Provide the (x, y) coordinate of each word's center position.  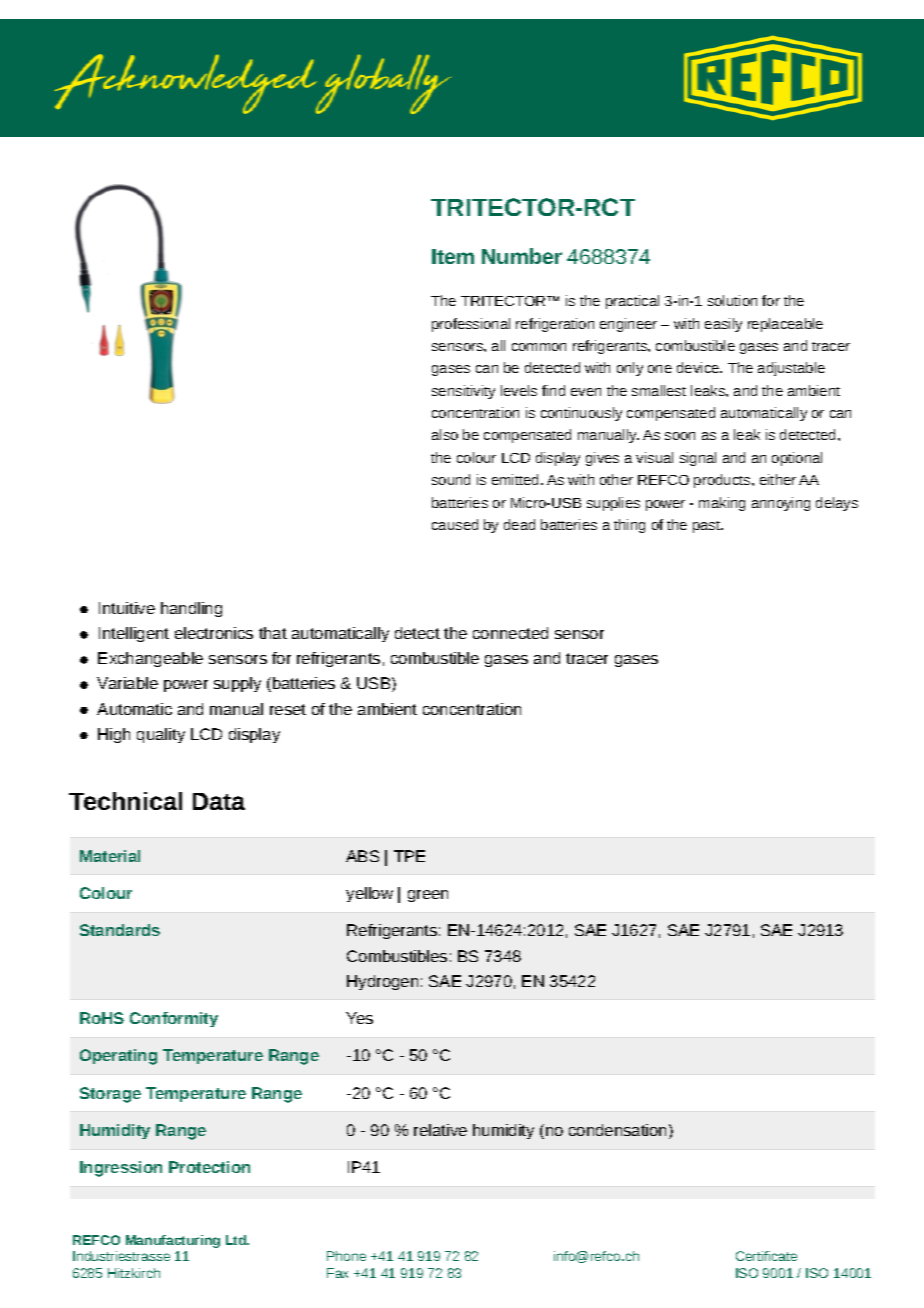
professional (471, 325)
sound (451, 479)
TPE (409, 856)
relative (440, 1130)
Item (453, 256)
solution (732, 300)
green (428, 896)
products (723, 481)
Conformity (174, 1019)
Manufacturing (173, 1241)
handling (191, 609)
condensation (617, 1130)
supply (237, 684)
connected (510, 633)
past (708, 527)
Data (219, 801)
